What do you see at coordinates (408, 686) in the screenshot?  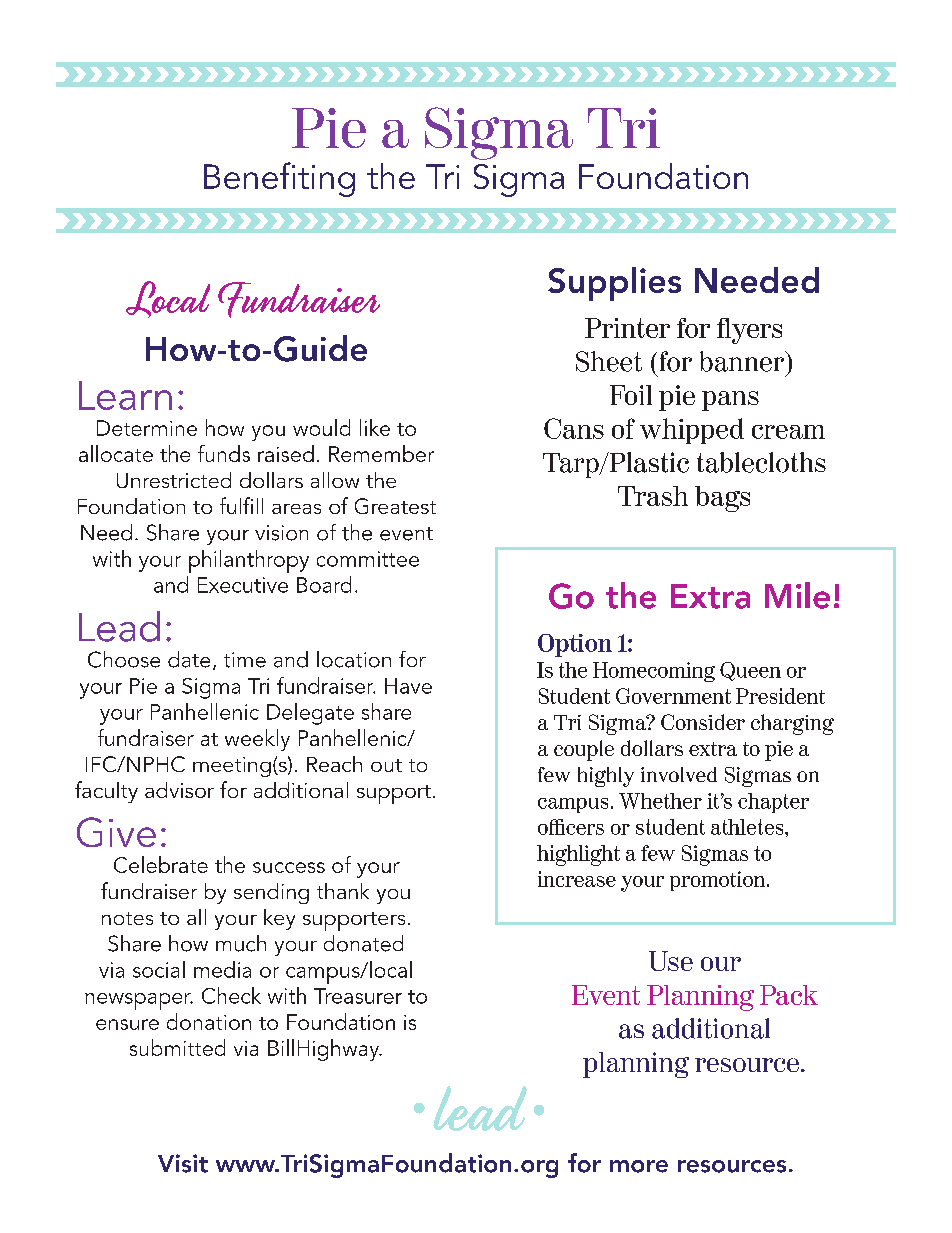 I see `Have` at bounding box center [408, 686].
